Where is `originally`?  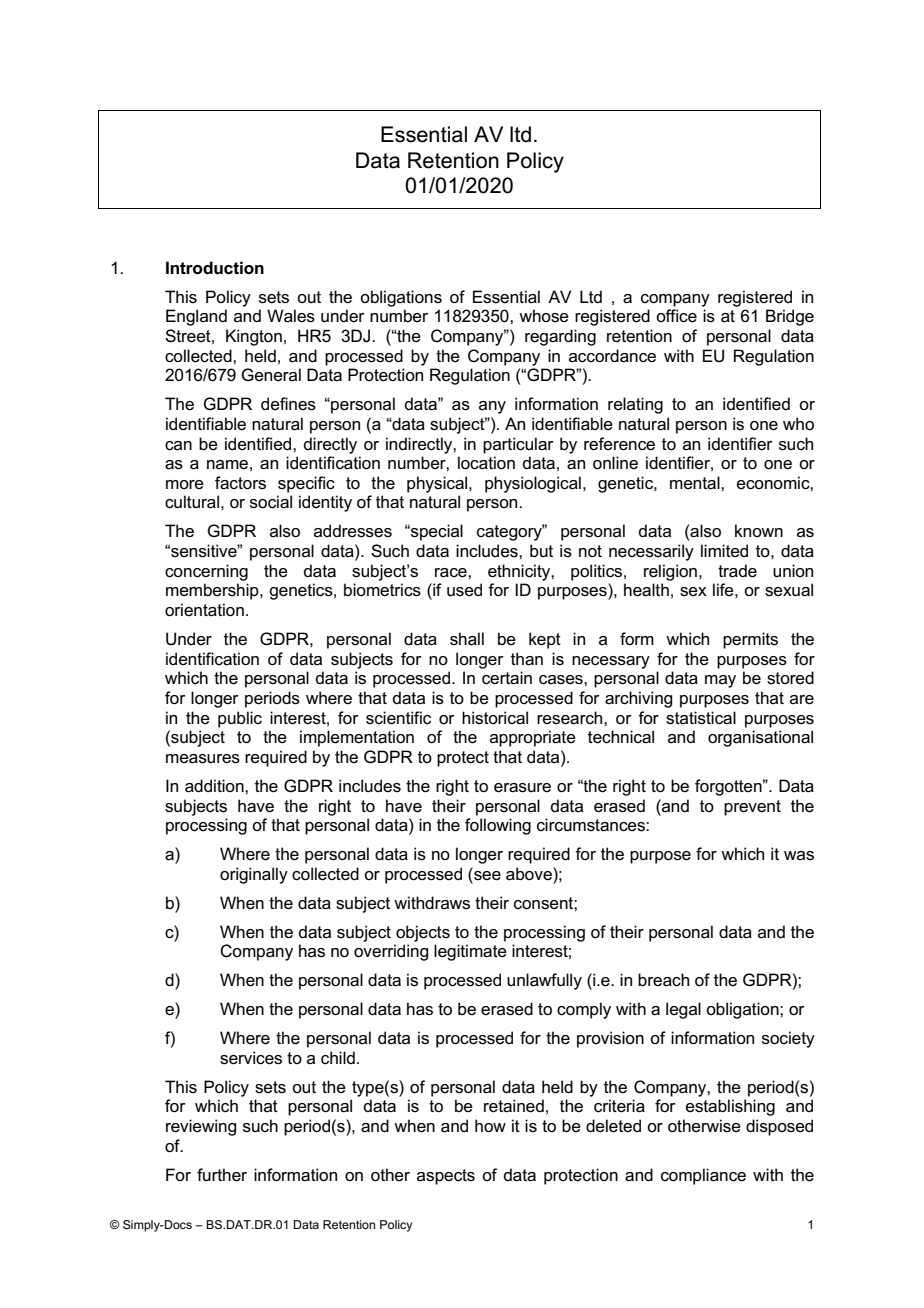 originally is located at coordinates (254, 875).
